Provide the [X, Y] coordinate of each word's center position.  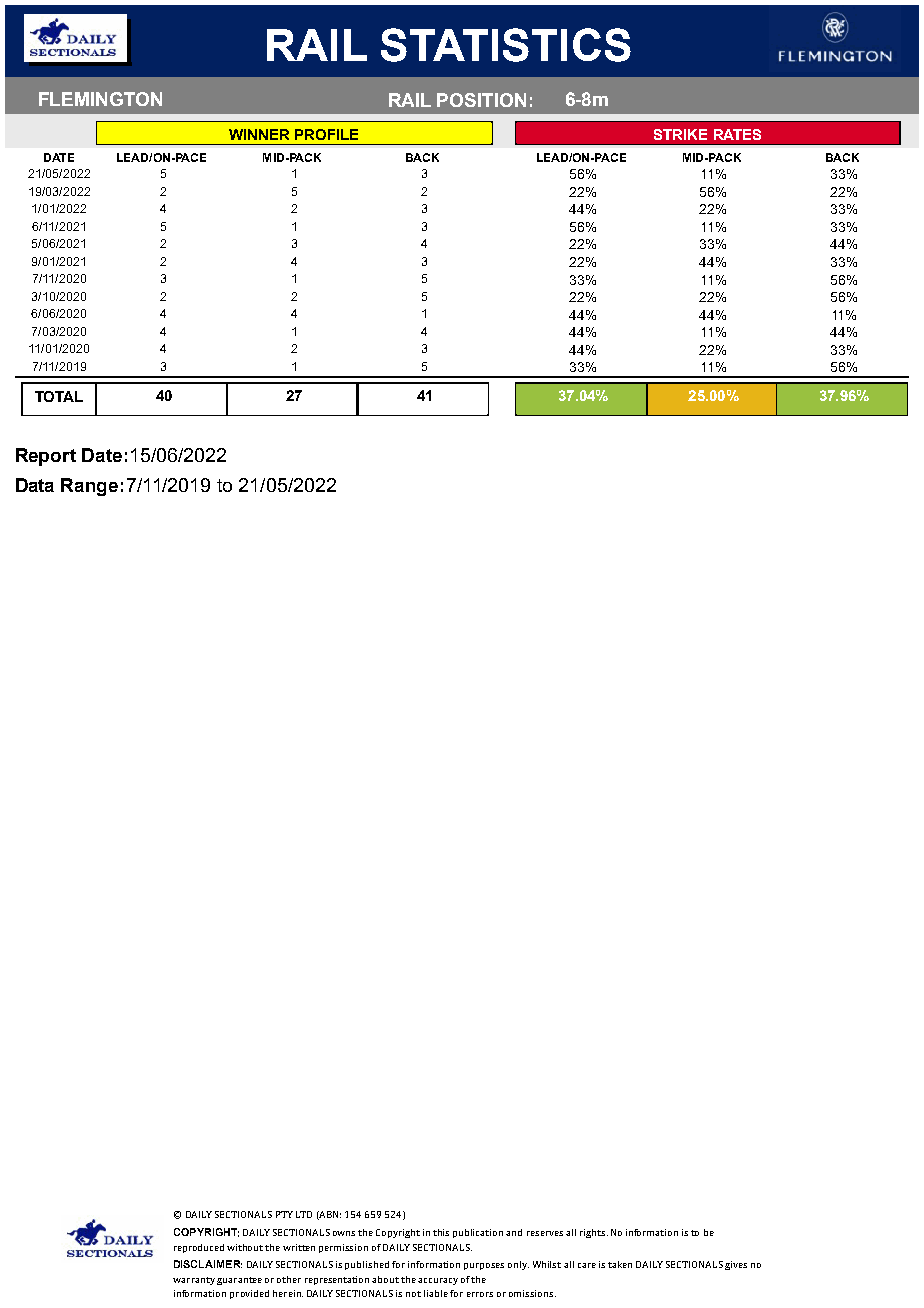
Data [35, 485]
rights [594, 1233]
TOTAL [59, 396]
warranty [194, 1281]
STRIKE [680, 134]
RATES [737, 134]
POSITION [481, 100]
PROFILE [326, 134]
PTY [284, 1214]
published [367, 1265]
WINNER [259, 134]
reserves [545, 1233]
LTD [304, 1214]
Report [46, 457]
